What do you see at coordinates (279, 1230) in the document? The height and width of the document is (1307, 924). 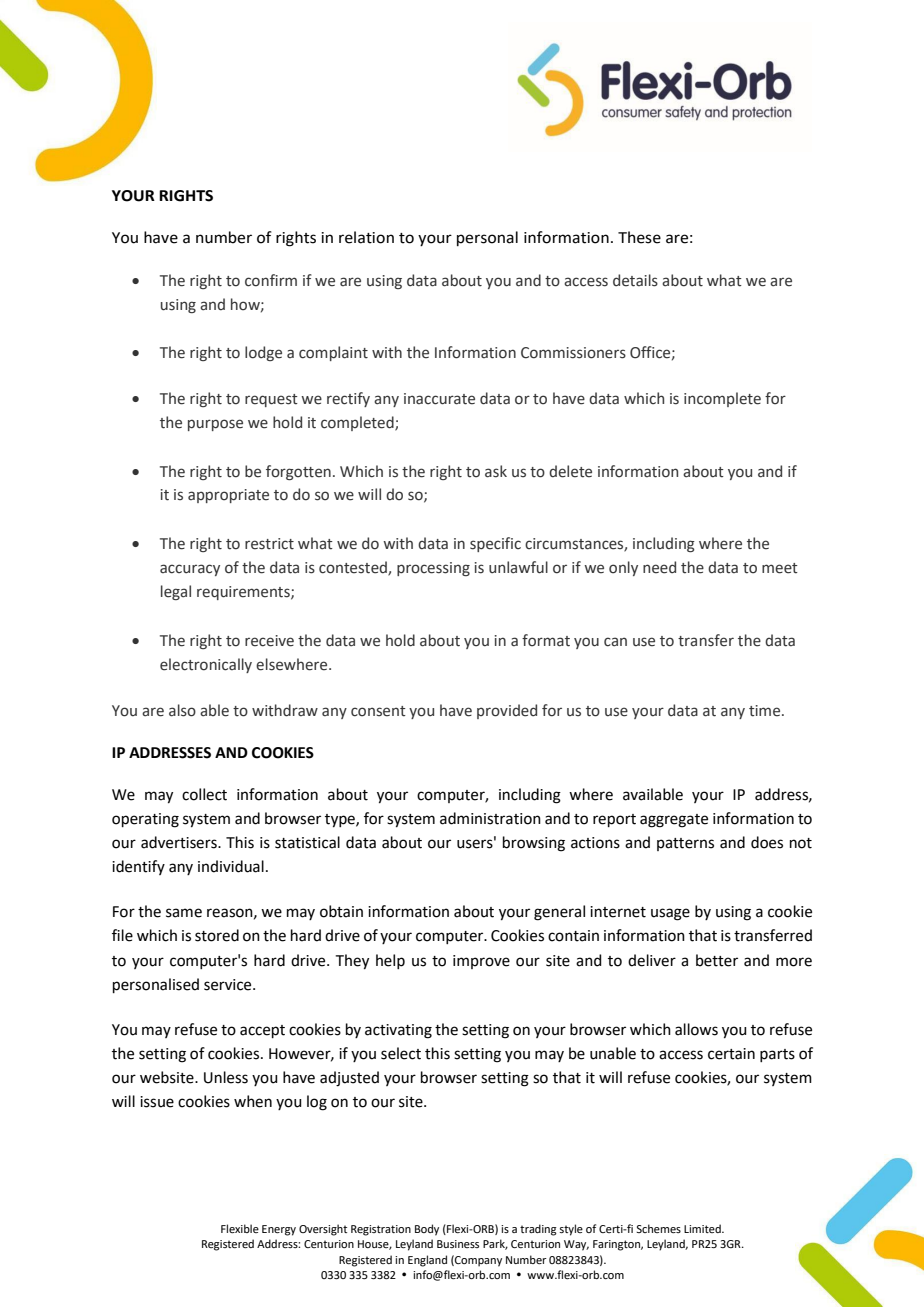 I see `Energy` at bounding box center [279, 1230].
